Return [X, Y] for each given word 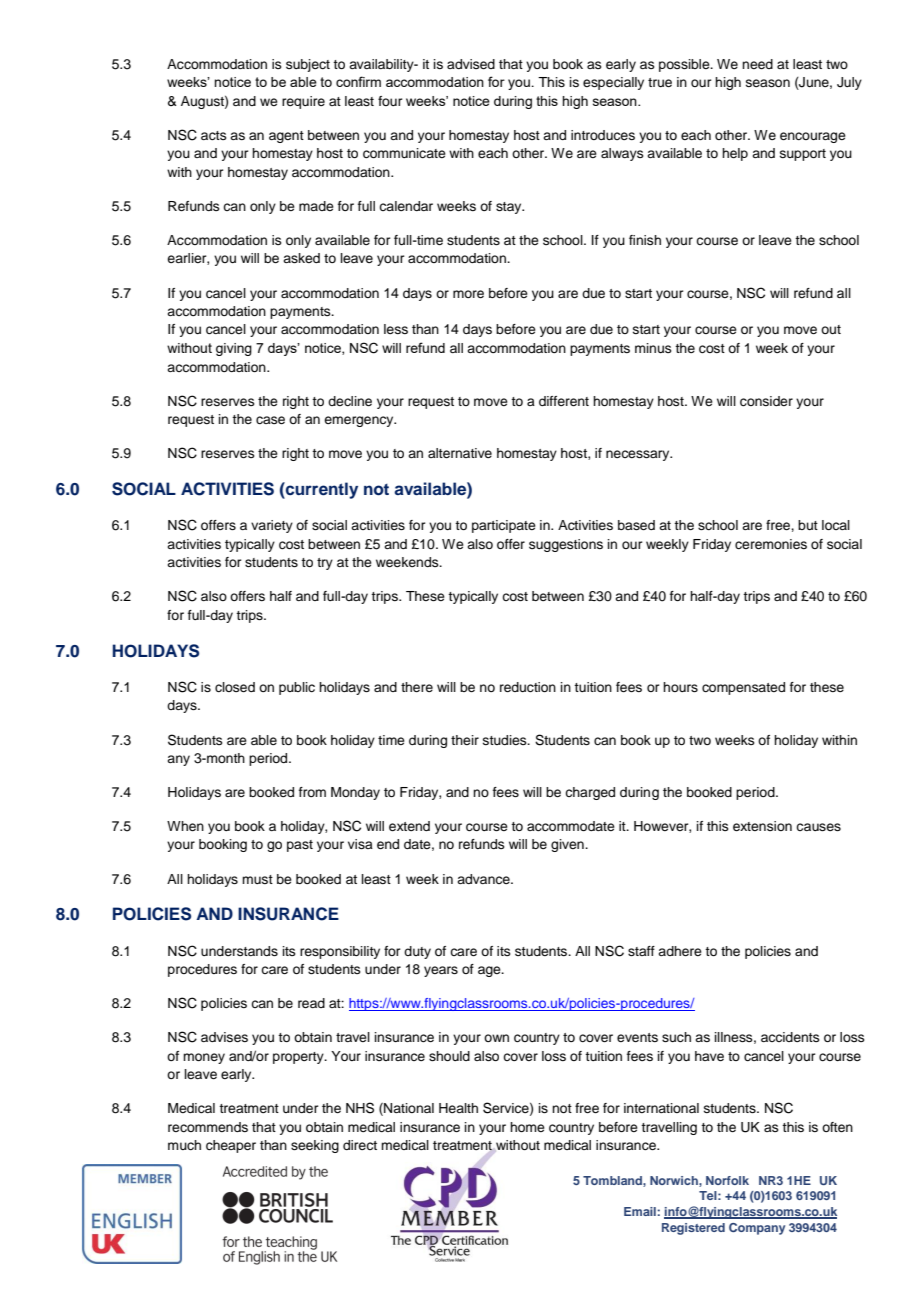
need [757, 64]
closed [235, 687]
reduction [528, 687]
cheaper [231, 1146]
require [303, 102]
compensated [743, 688]
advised [471, 64]
